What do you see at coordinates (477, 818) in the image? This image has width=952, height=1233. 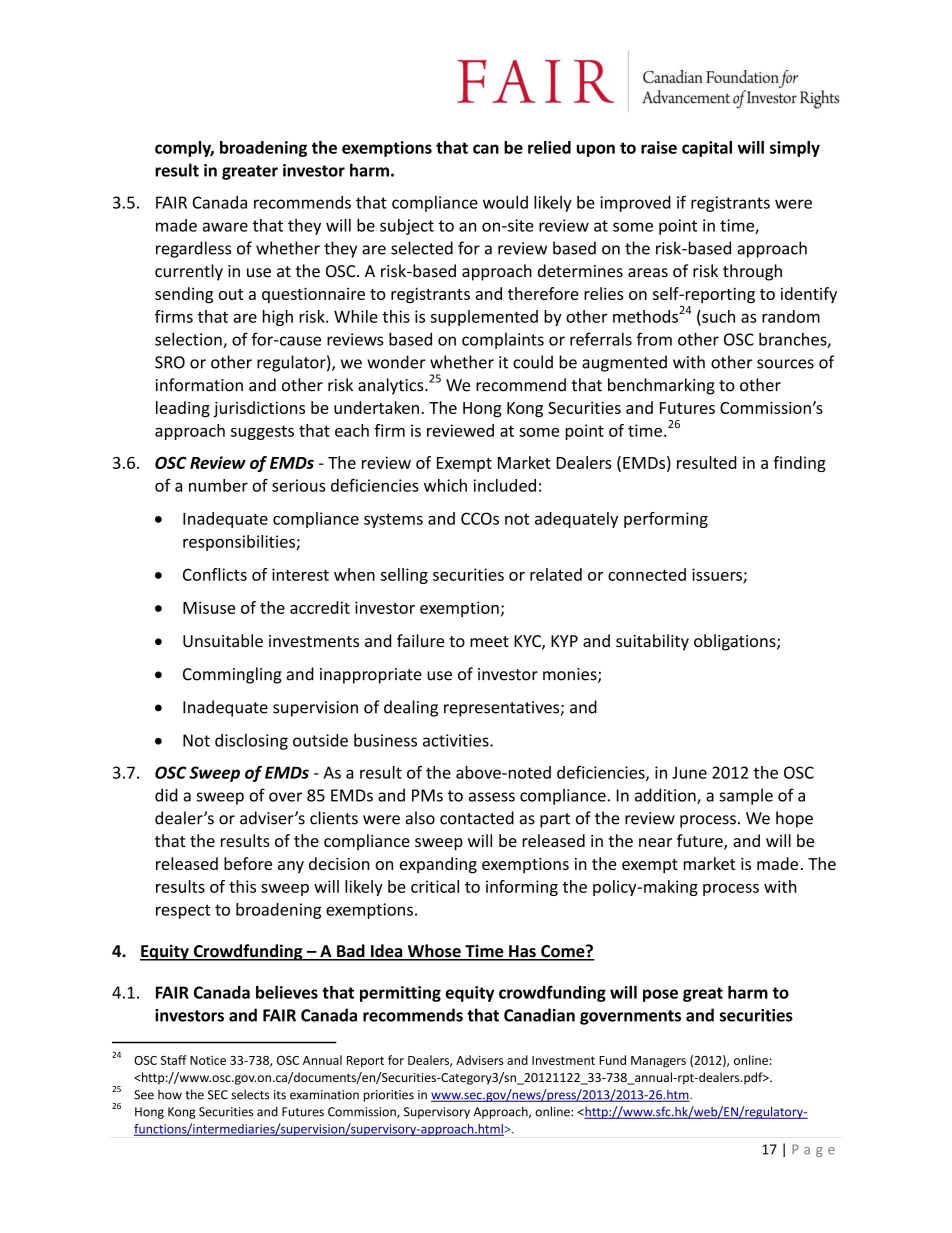 I see `contacted` at bounding box center [477, 818].
